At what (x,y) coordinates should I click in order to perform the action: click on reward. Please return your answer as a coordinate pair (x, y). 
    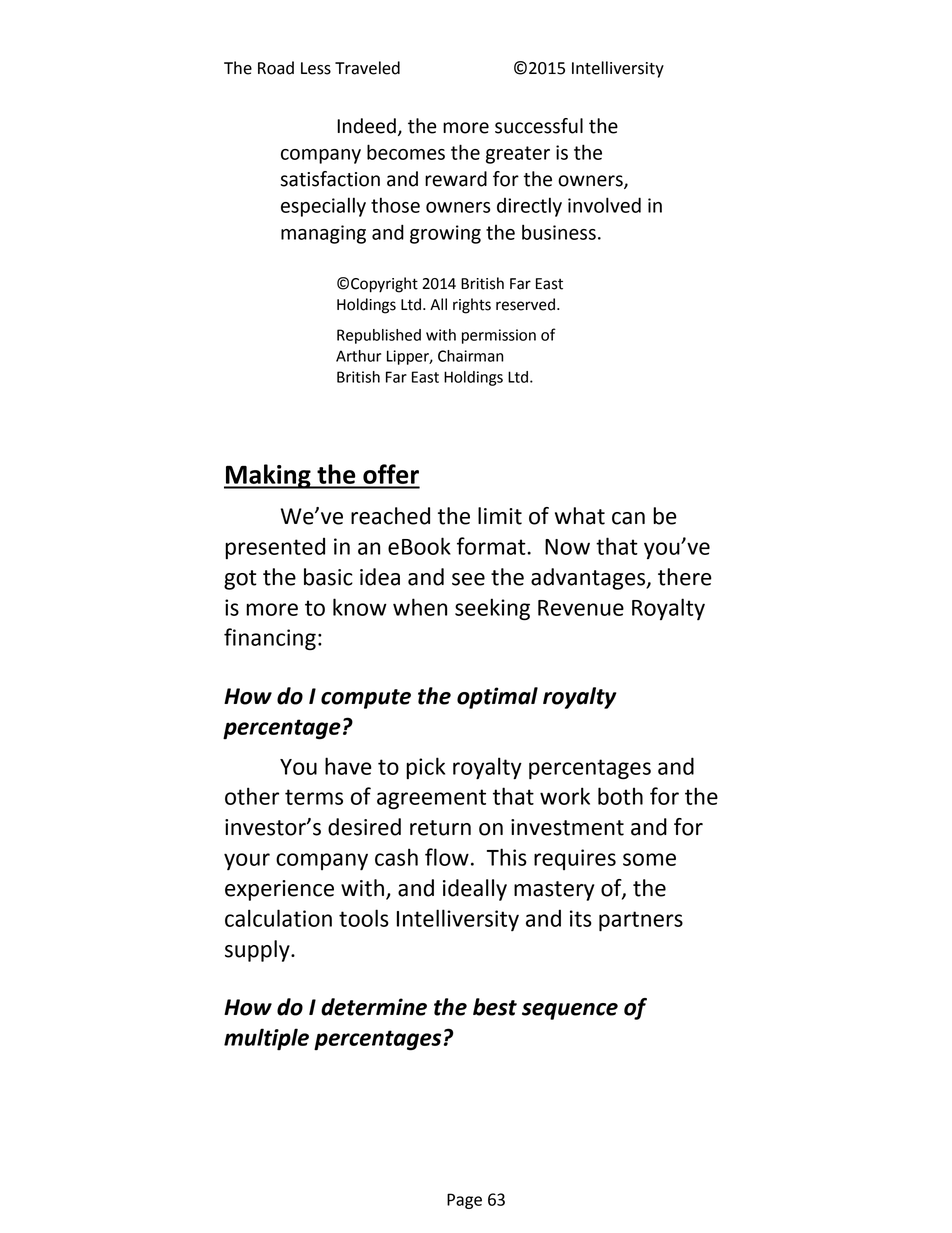
    Looking at the image, I should click on (456, 179).
